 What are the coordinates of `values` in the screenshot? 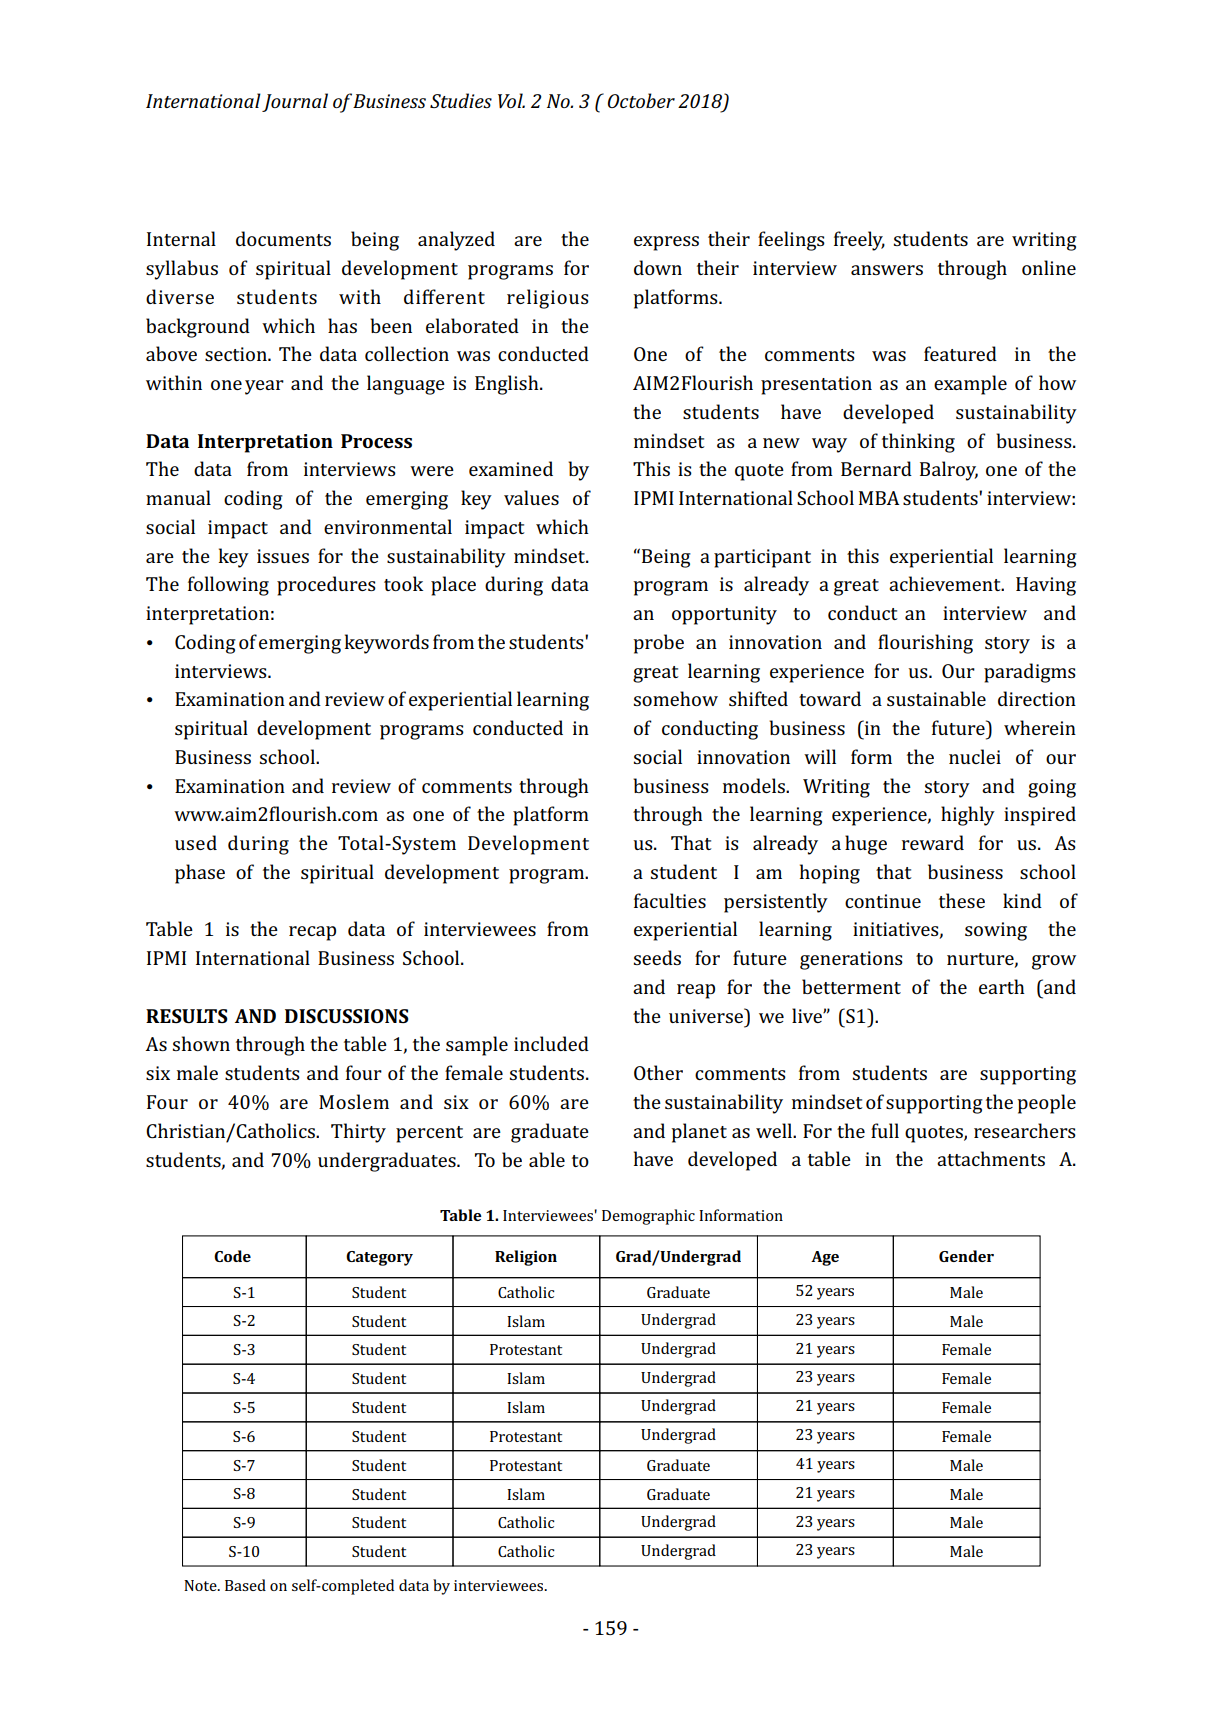 It's located at (531, 497).
